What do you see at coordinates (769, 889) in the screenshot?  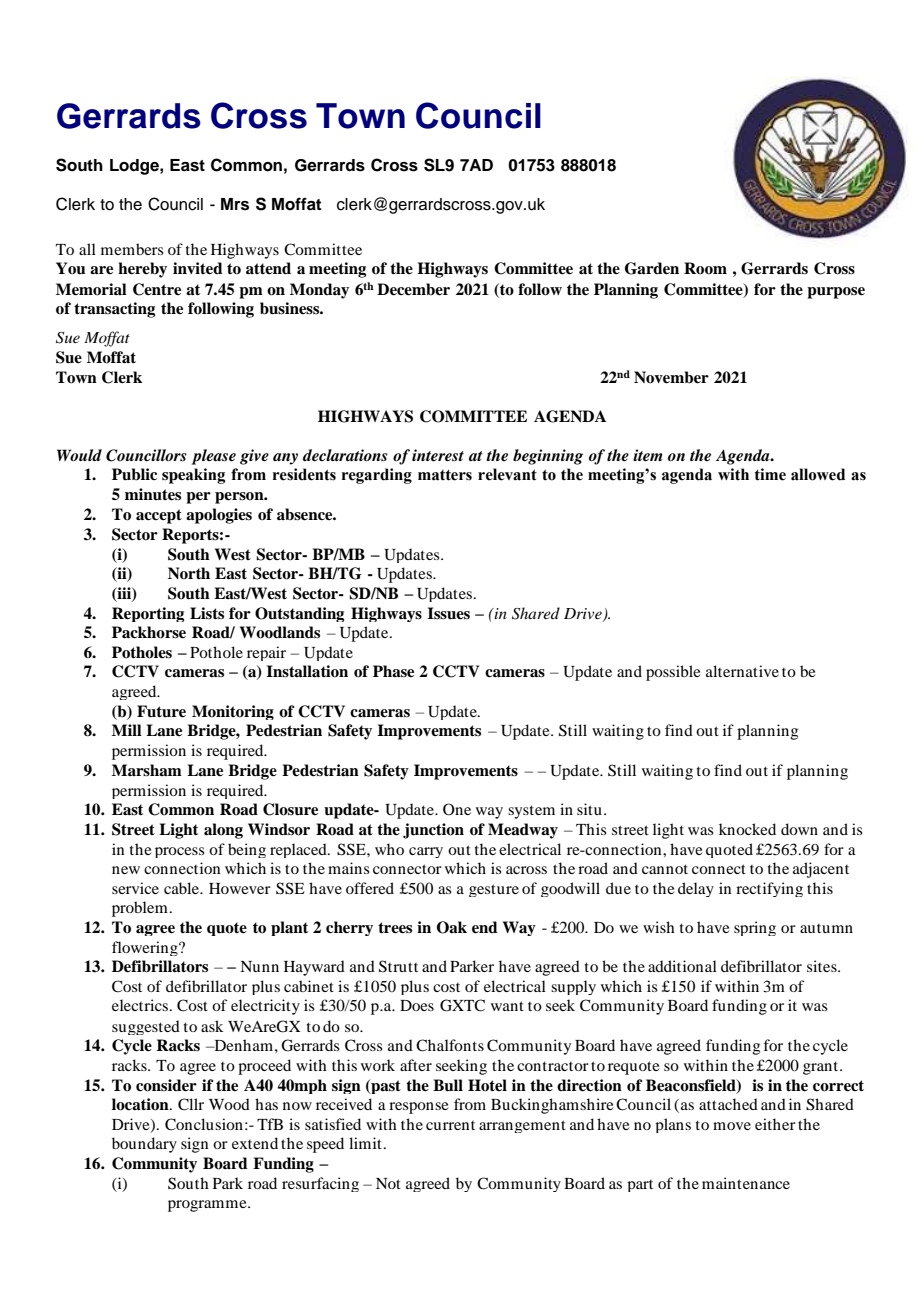 I see `rectifying` at bounding box center [769, 889].
